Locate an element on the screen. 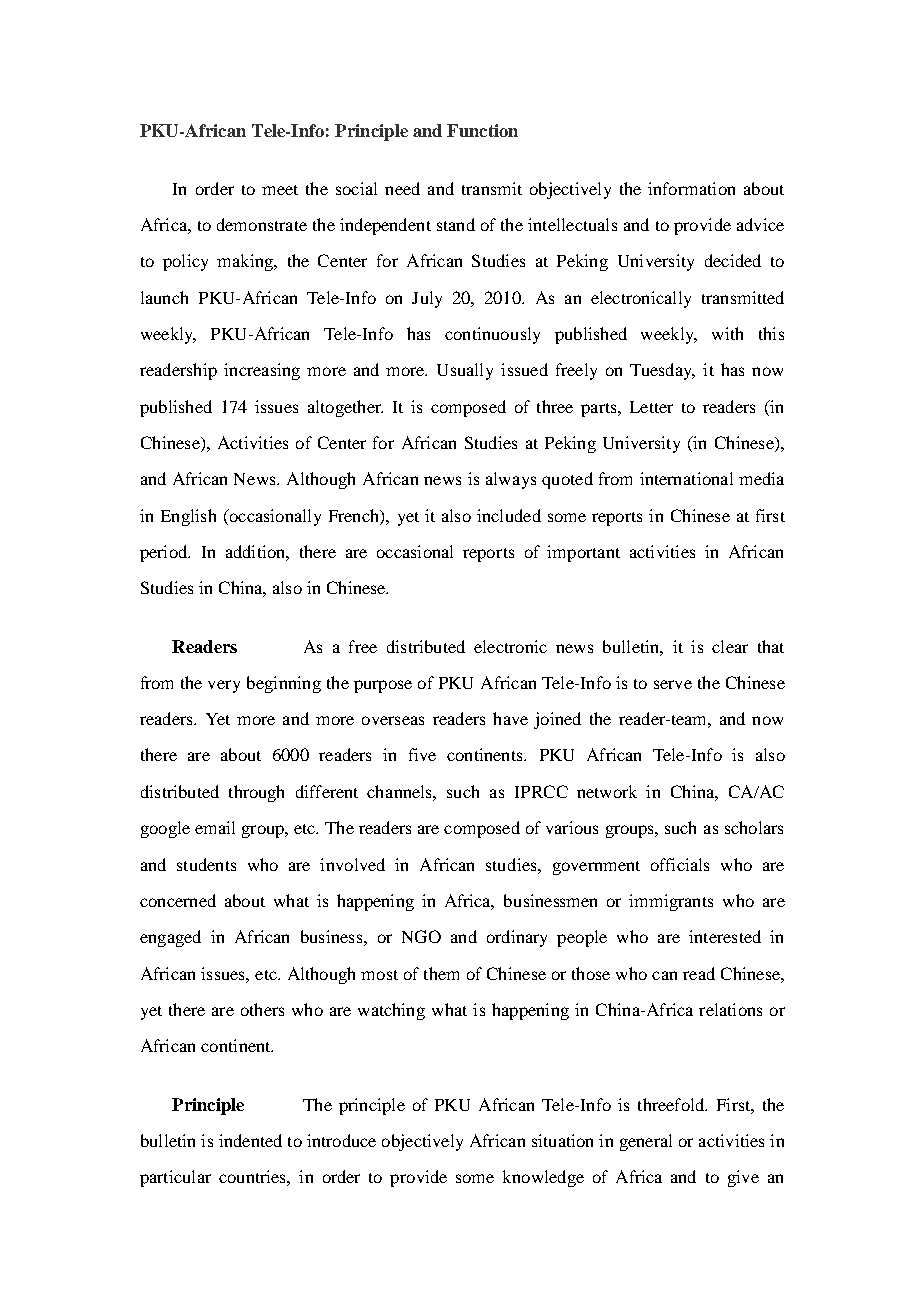 The height and width of the screenshot is (1308, 924). immigrants is located at coordinates (671, 902).
